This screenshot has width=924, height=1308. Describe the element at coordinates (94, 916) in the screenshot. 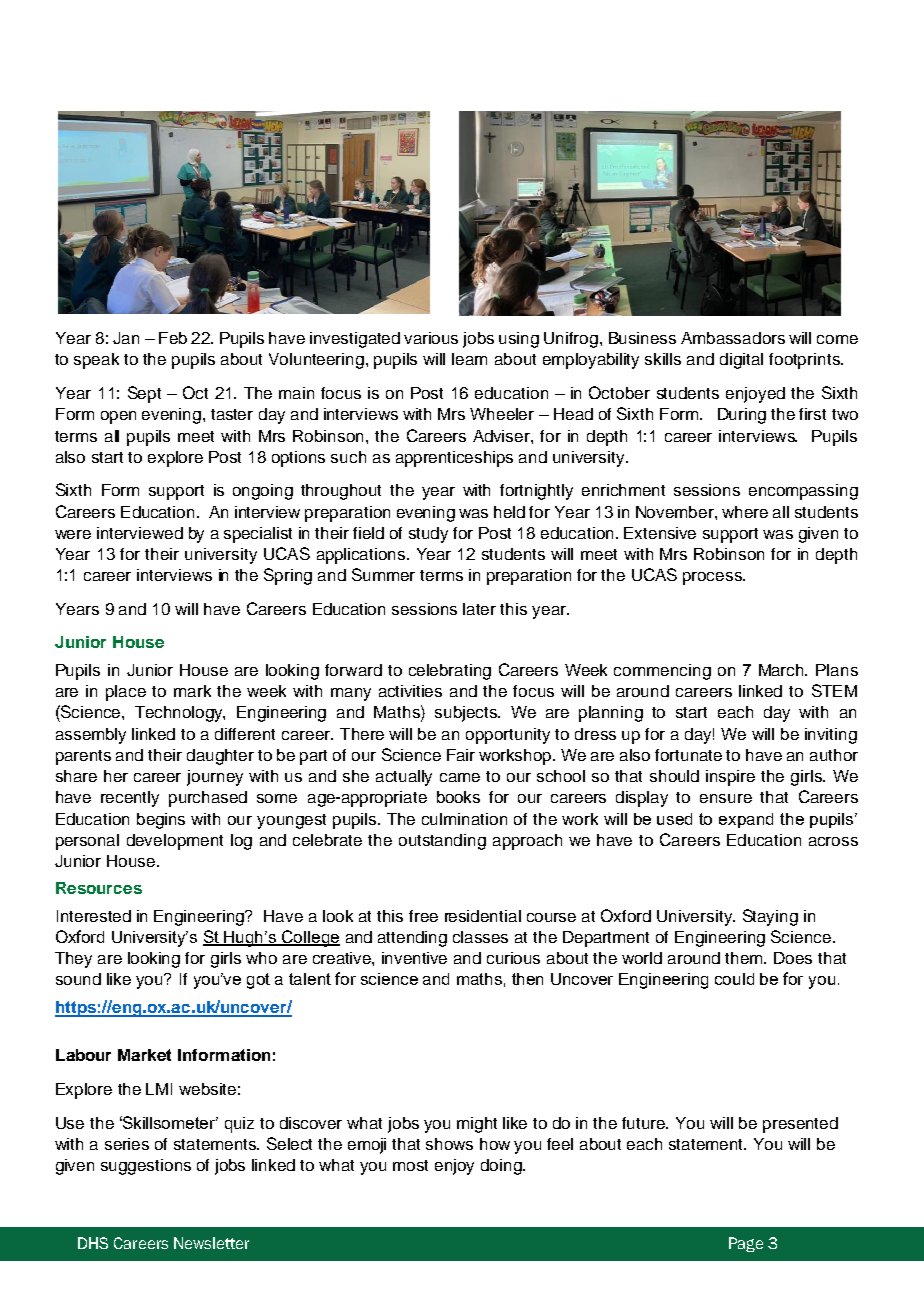

I see `Interested` at that location.
